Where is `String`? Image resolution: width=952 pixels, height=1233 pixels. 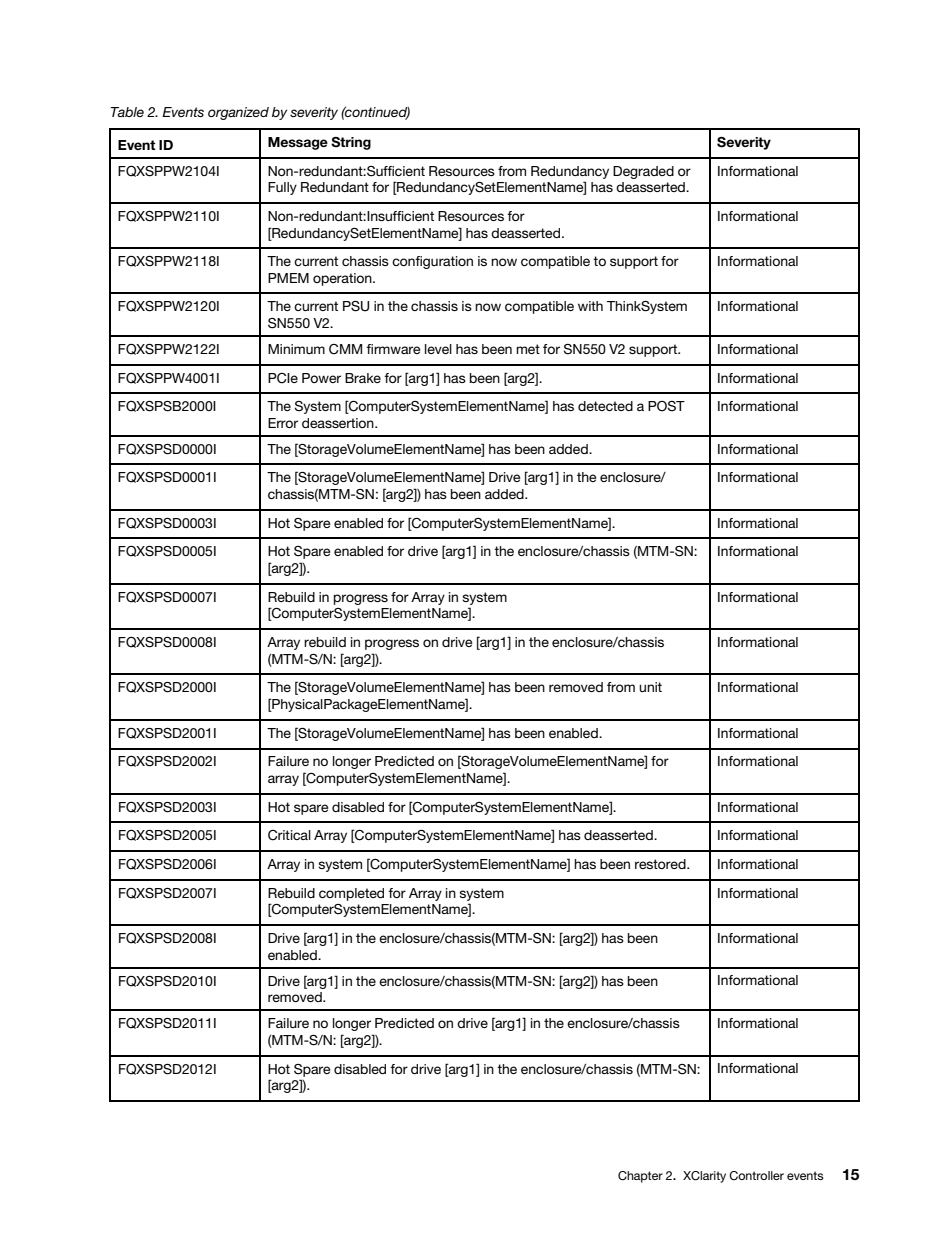 String is located at coordinates (351, 143).
